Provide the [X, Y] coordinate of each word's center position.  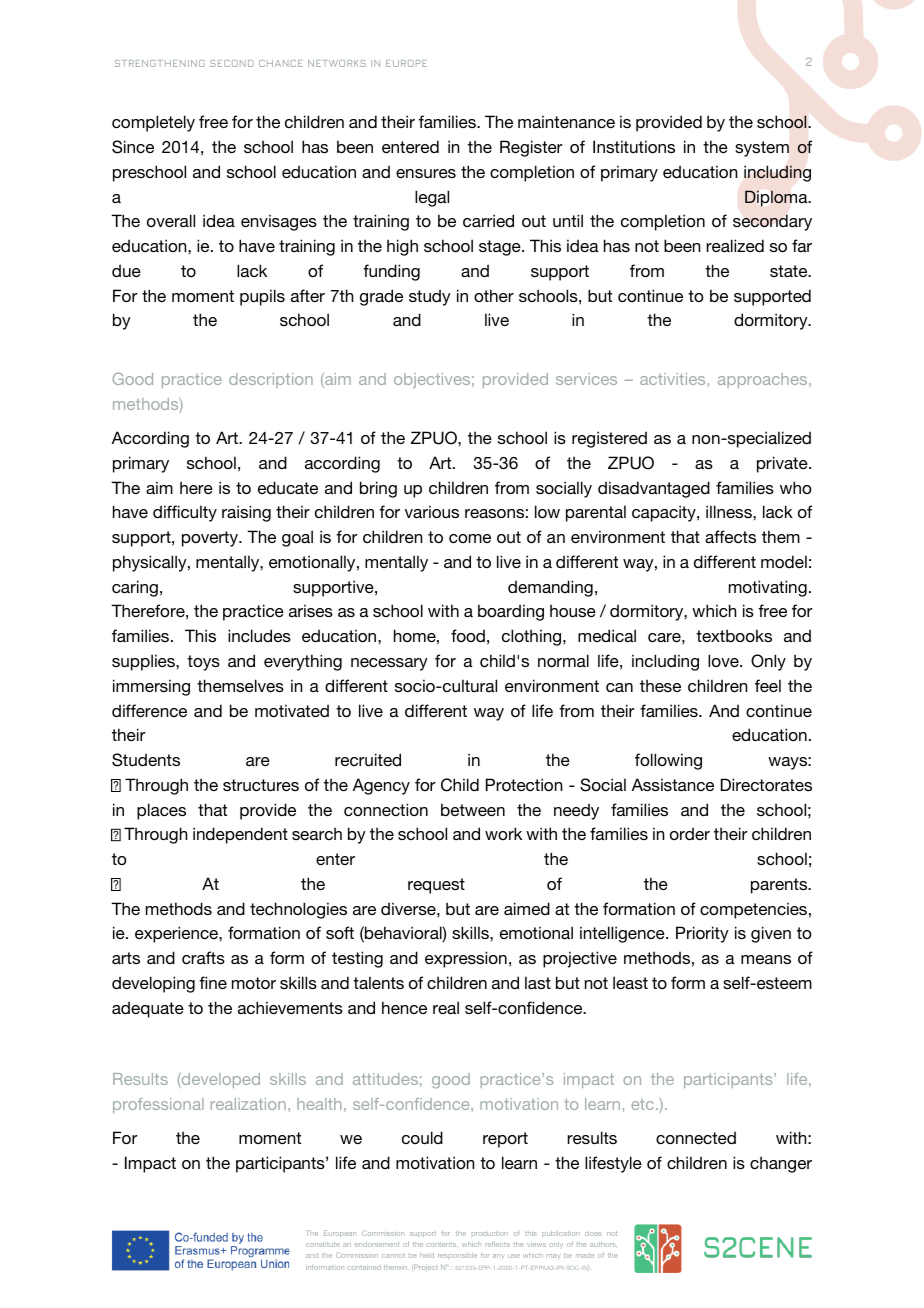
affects [730, 536]
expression [466, 959]
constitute [323, 1244]
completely [153, 123]
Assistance [673, 784]
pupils [262, 297]
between [473, 809]
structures [261, 785]
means [766, 959]
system [762, 149]
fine [213, 982]
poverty [211, 539]
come [470, 538]
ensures [426, 173]
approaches [764, 380]
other [494, 295]
